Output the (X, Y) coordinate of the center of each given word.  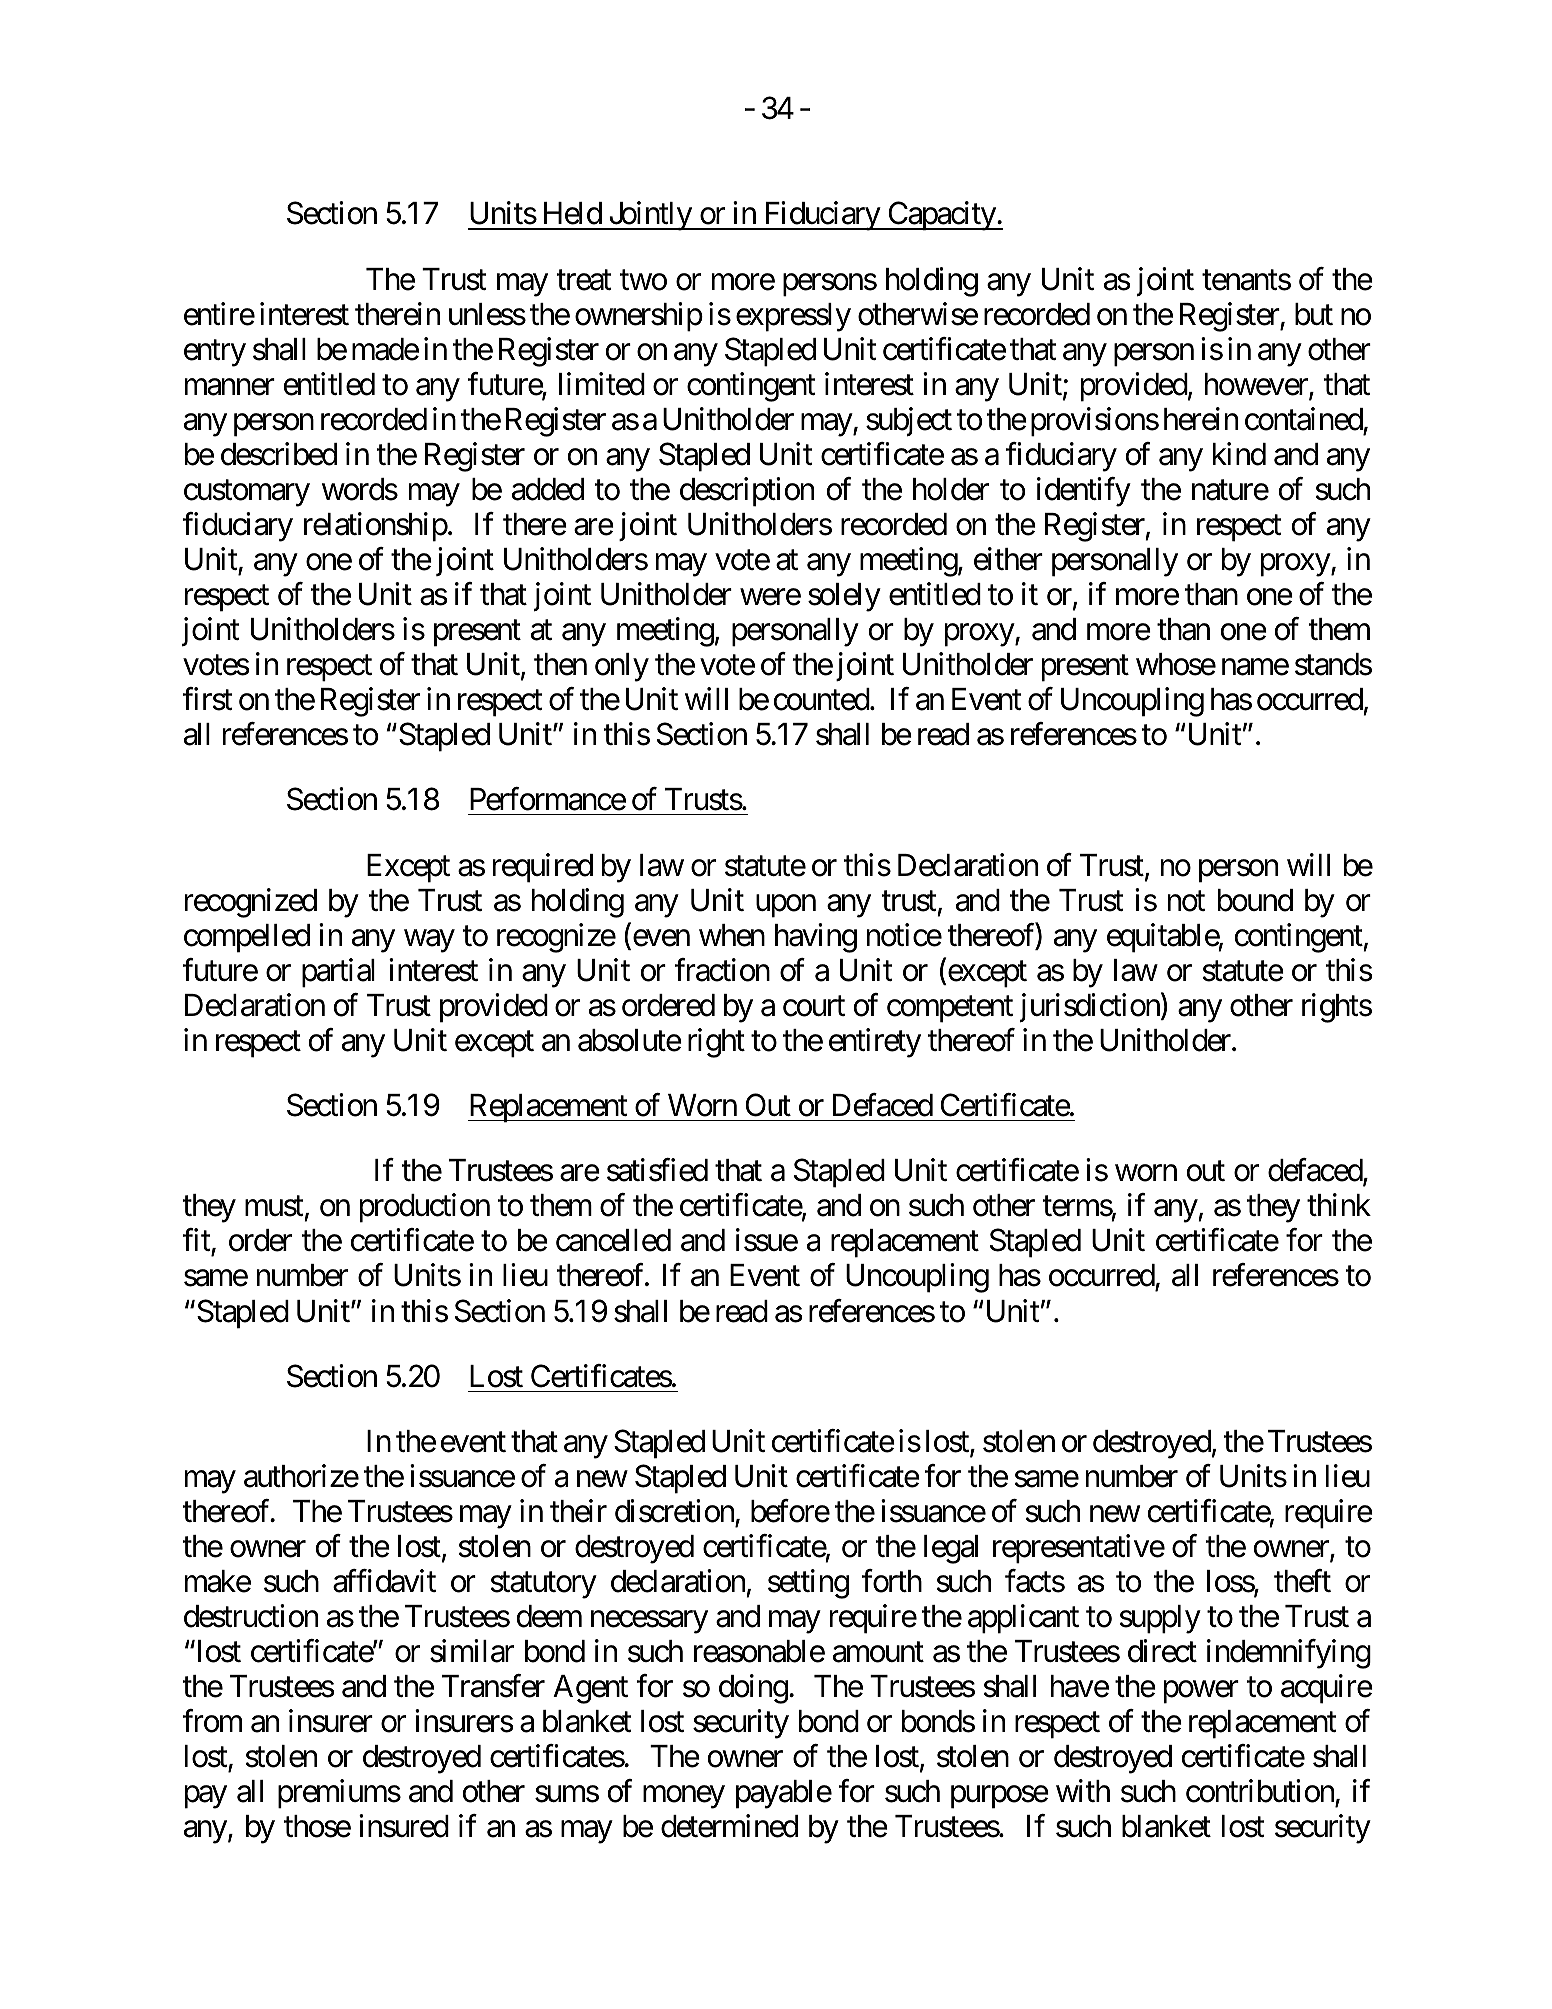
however (1257, 385)
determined (729, 1826)
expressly (793, 317)
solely (844, 597)
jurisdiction (1090, 1007)
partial (338, 973)
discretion (675, 1513)
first (207, 699)
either (1008, 559)
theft (1302, 1581)
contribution (1261, 1793)
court (814, 1006)
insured (404, 1826)
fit (197, 1242)
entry (215, 353)
